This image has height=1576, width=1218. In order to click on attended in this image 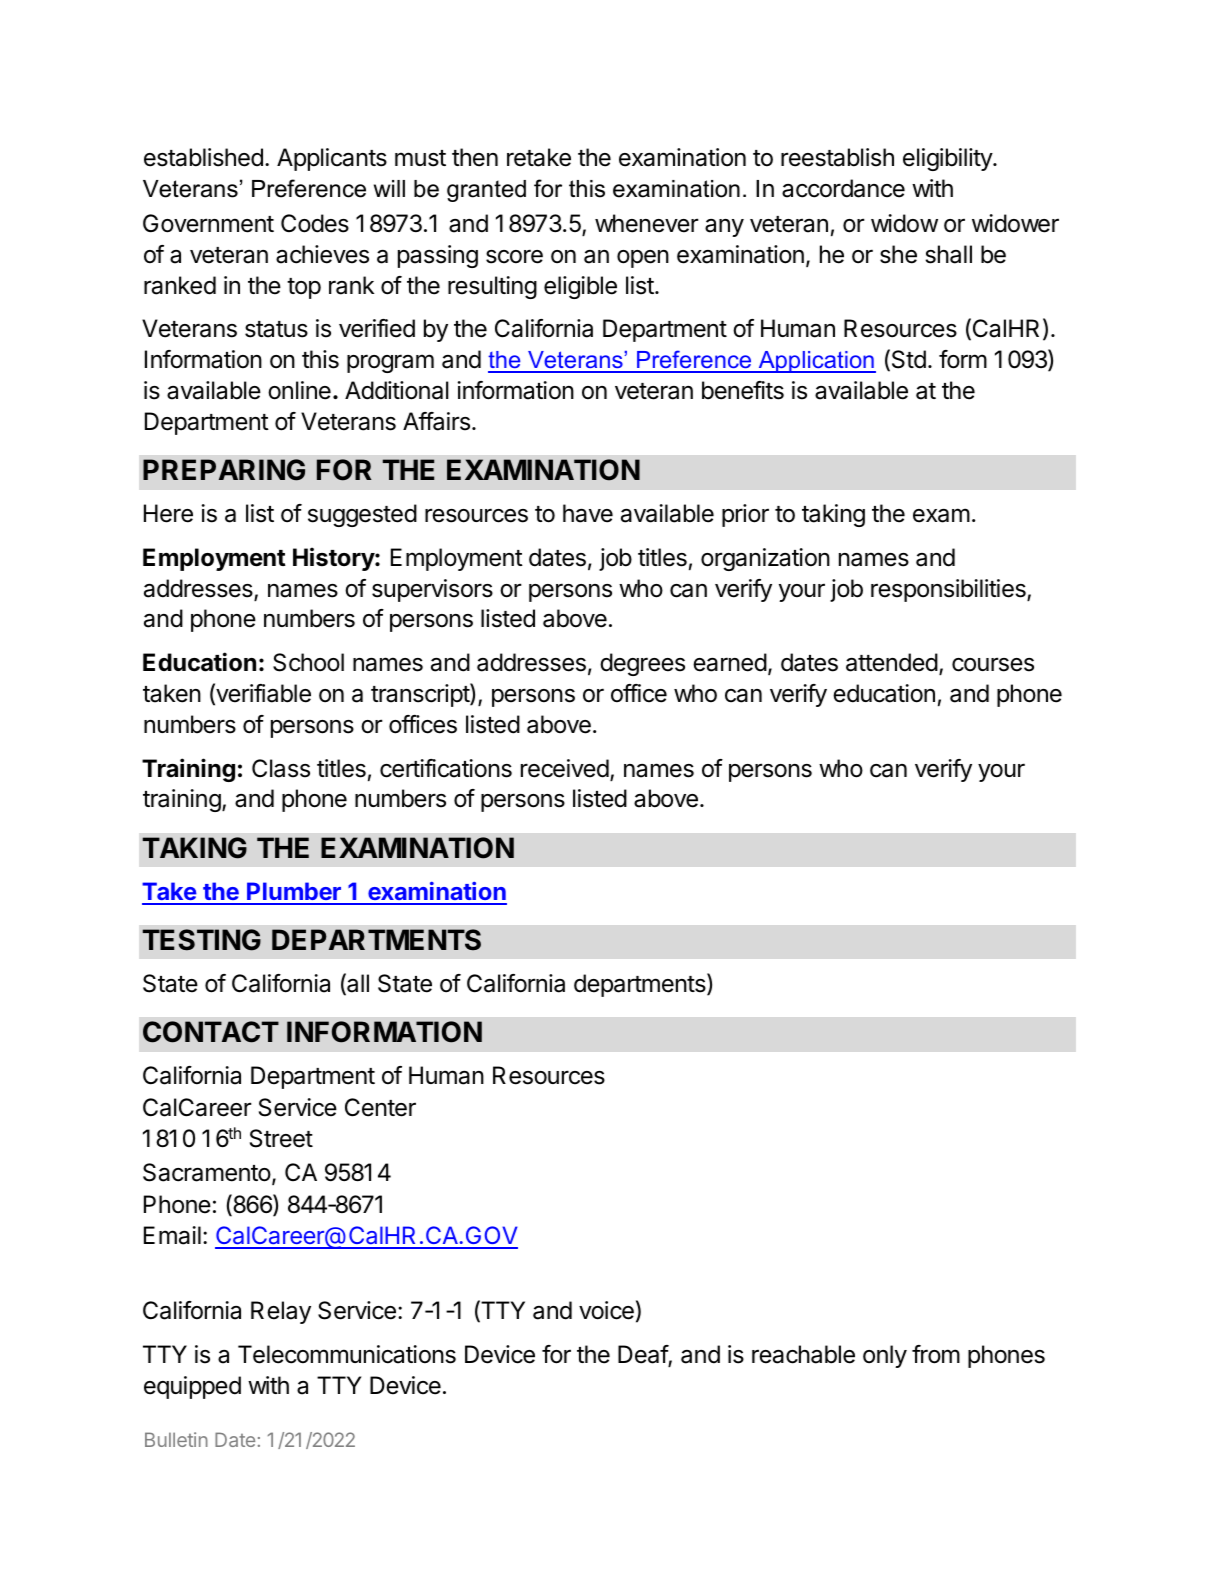, I will do `click(892, 662)`.
